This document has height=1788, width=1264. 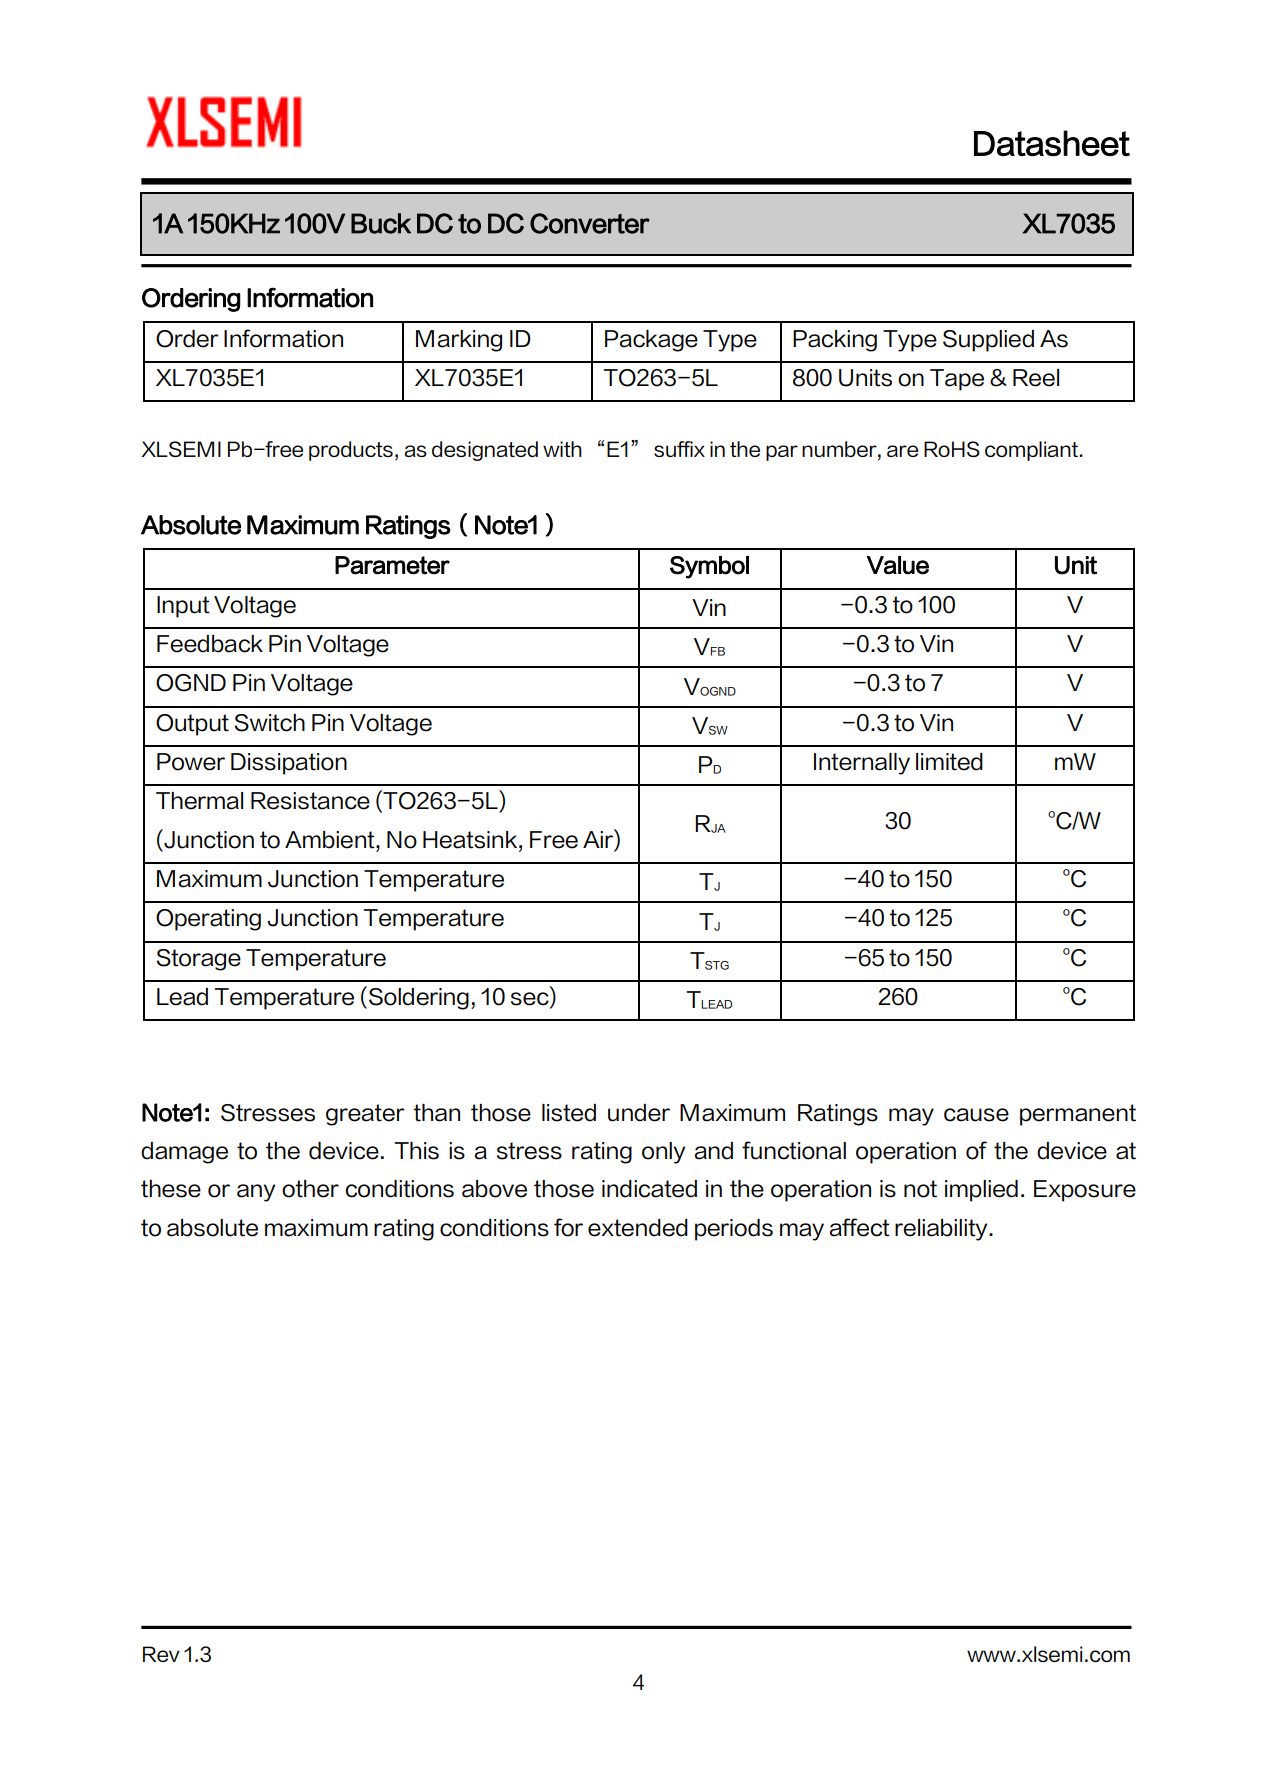 What do you see at coordinates (976, 1115) in the document?
I see `cause` at bounding box center [976, 1115].
